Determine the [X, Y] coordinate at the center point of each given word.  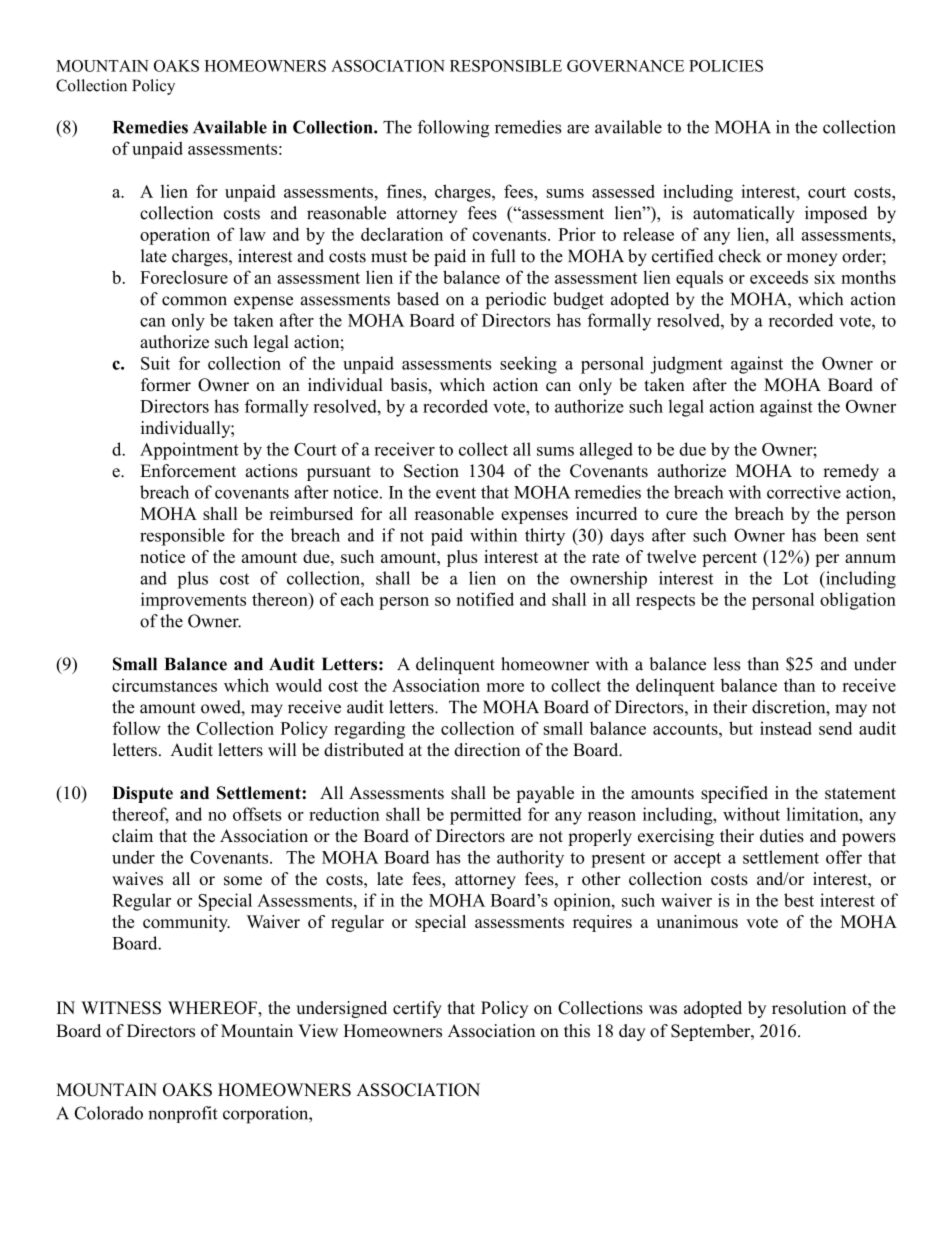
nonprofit [182, 1114]
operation [175, 236]
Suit [155, 363]
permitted [486, 816]
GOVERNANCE [625, 66]
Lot [795, 578]
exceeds [779, 277]
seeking [528, 365]
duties [782, 836]
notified [485, 599]
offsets [257, 814]
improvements [193, 601]
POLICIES [726, 66]
